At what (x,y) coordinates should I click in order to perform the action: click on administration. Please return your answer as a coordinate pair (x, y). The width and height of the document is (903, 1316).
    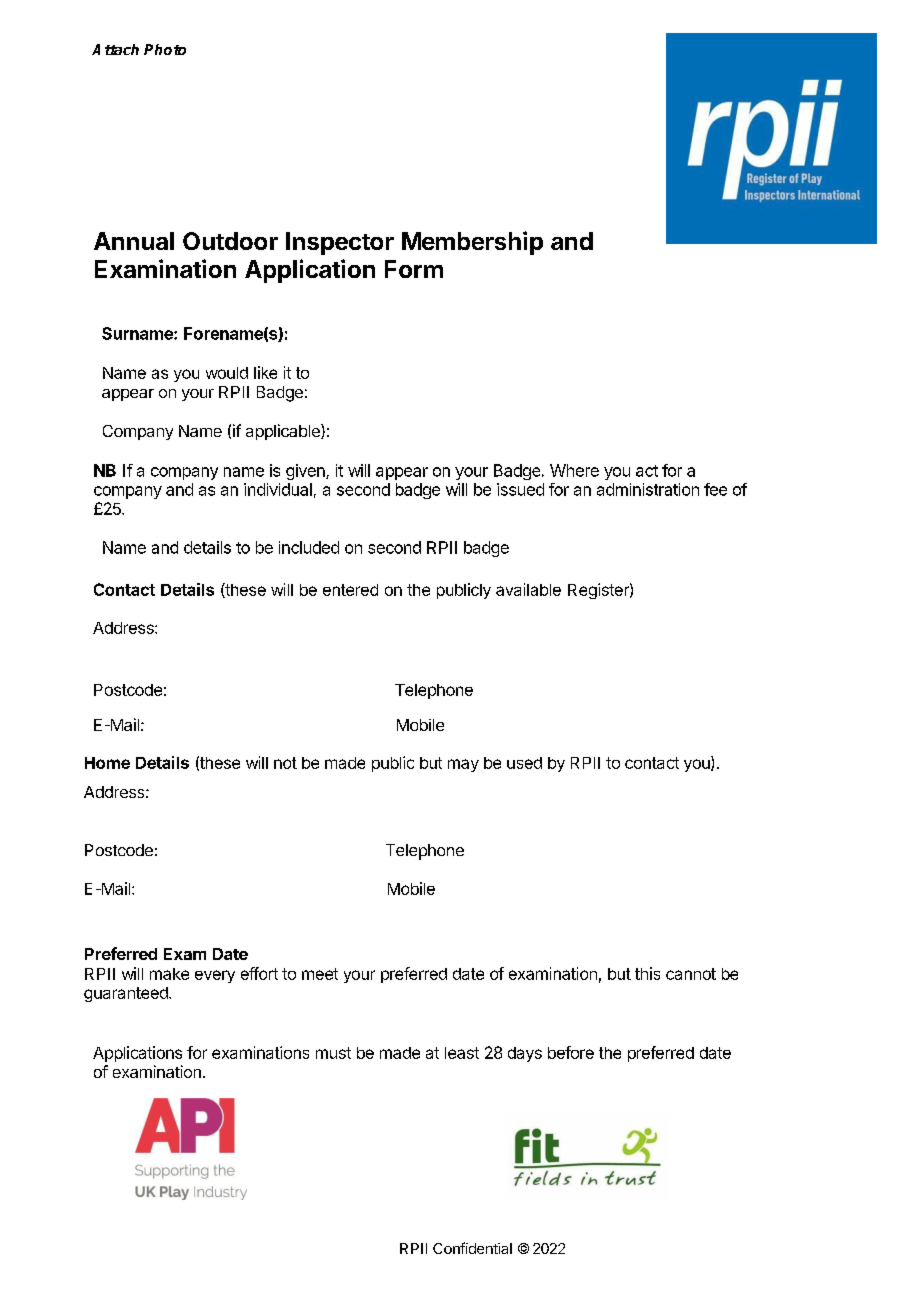
    Looking at the image, I should click on (648, 489).
